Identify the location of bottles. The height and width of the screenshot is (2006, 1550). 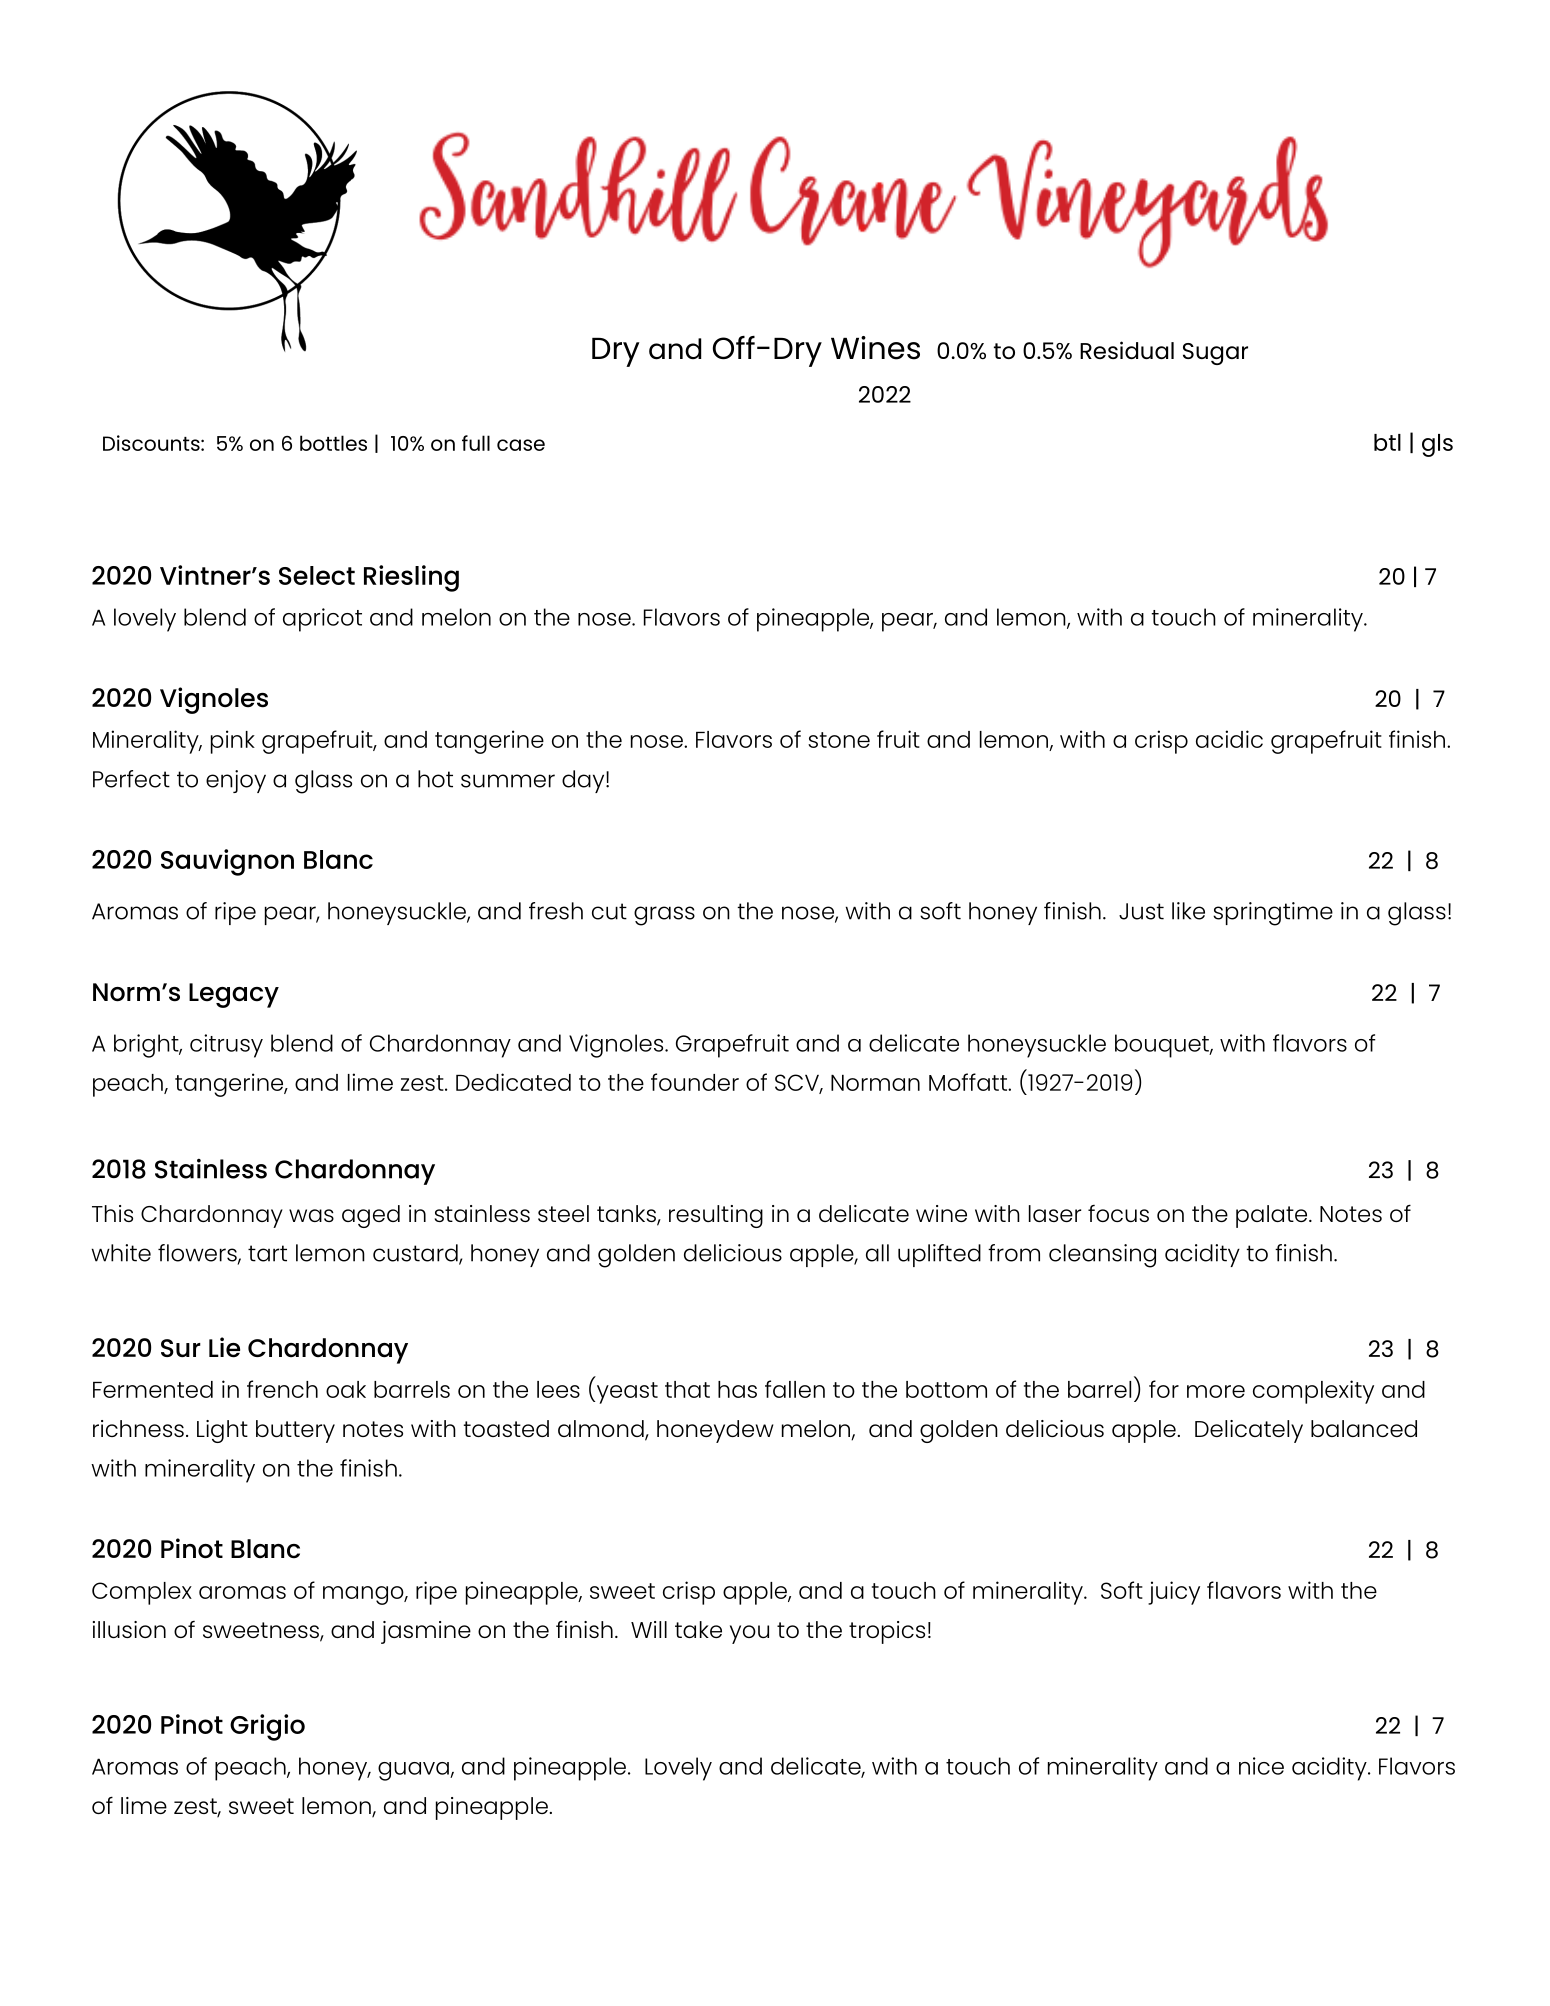
(333, 443).
